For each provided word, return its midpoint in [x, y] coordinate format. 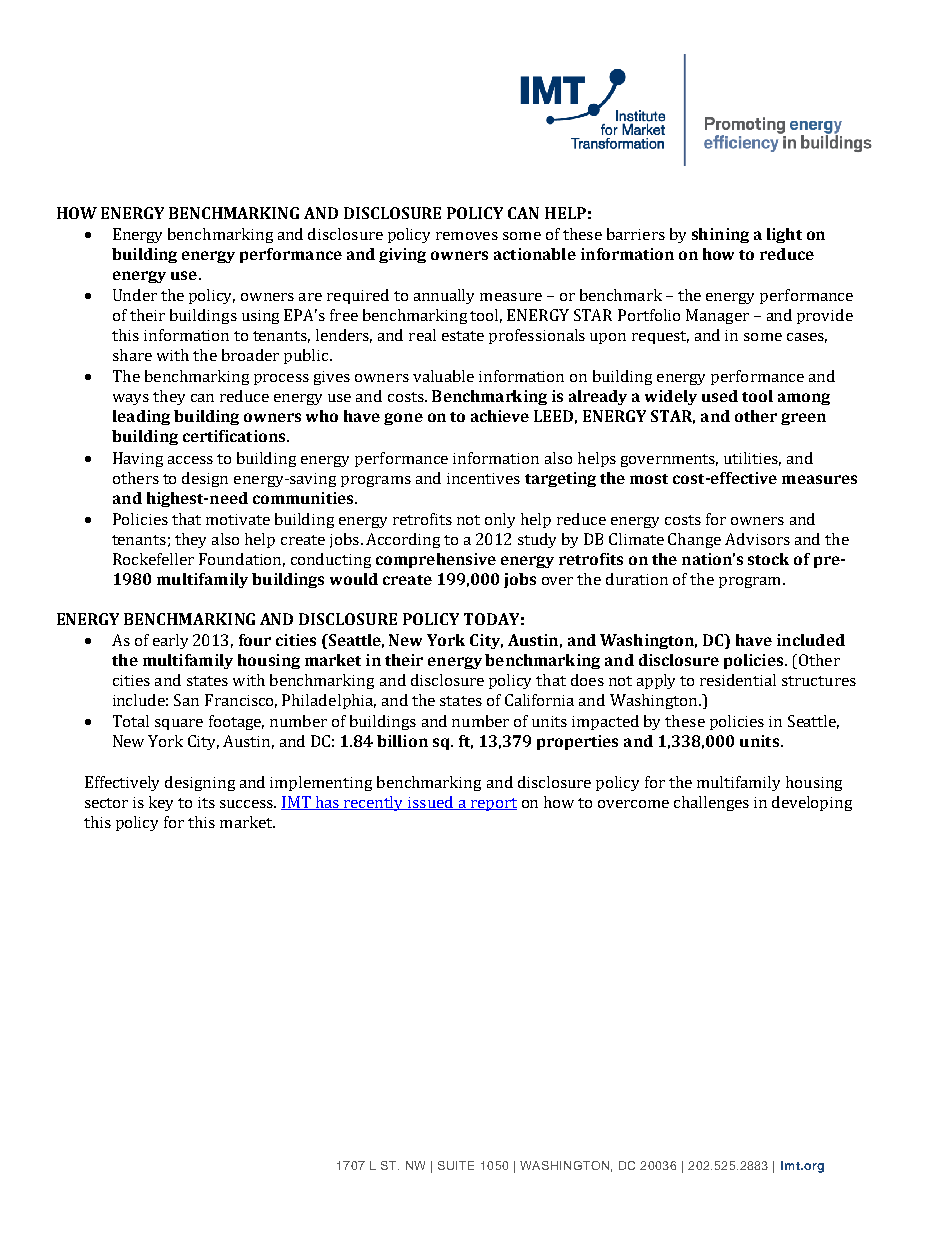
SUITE [456, 1165]
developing [812, 803]
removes [467, 236]
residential [738, 680]
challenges [711, 803]
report [492, 804]
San [186, 700]
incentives [483, 478]
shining [720, 235]
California [539, 700]
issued [431, 803]
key [161, 803]
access [190, 460]
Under [135, 295]
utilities [752, 459]
